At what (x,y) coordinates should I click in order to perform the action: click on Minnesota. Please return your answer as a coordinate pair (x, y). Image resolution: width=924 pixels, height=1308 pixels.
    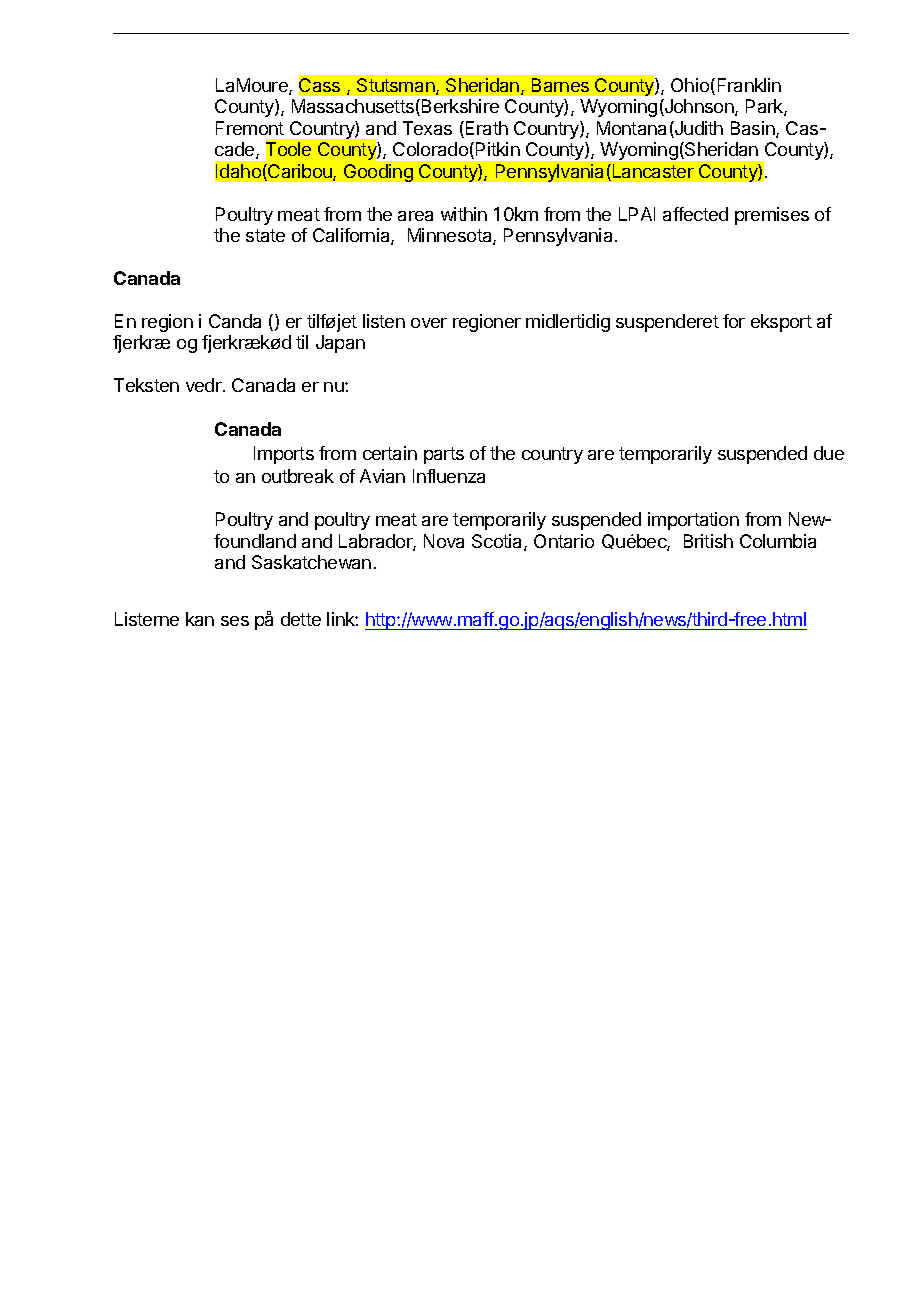
    Looking at the image, I should click on (451, 236).
